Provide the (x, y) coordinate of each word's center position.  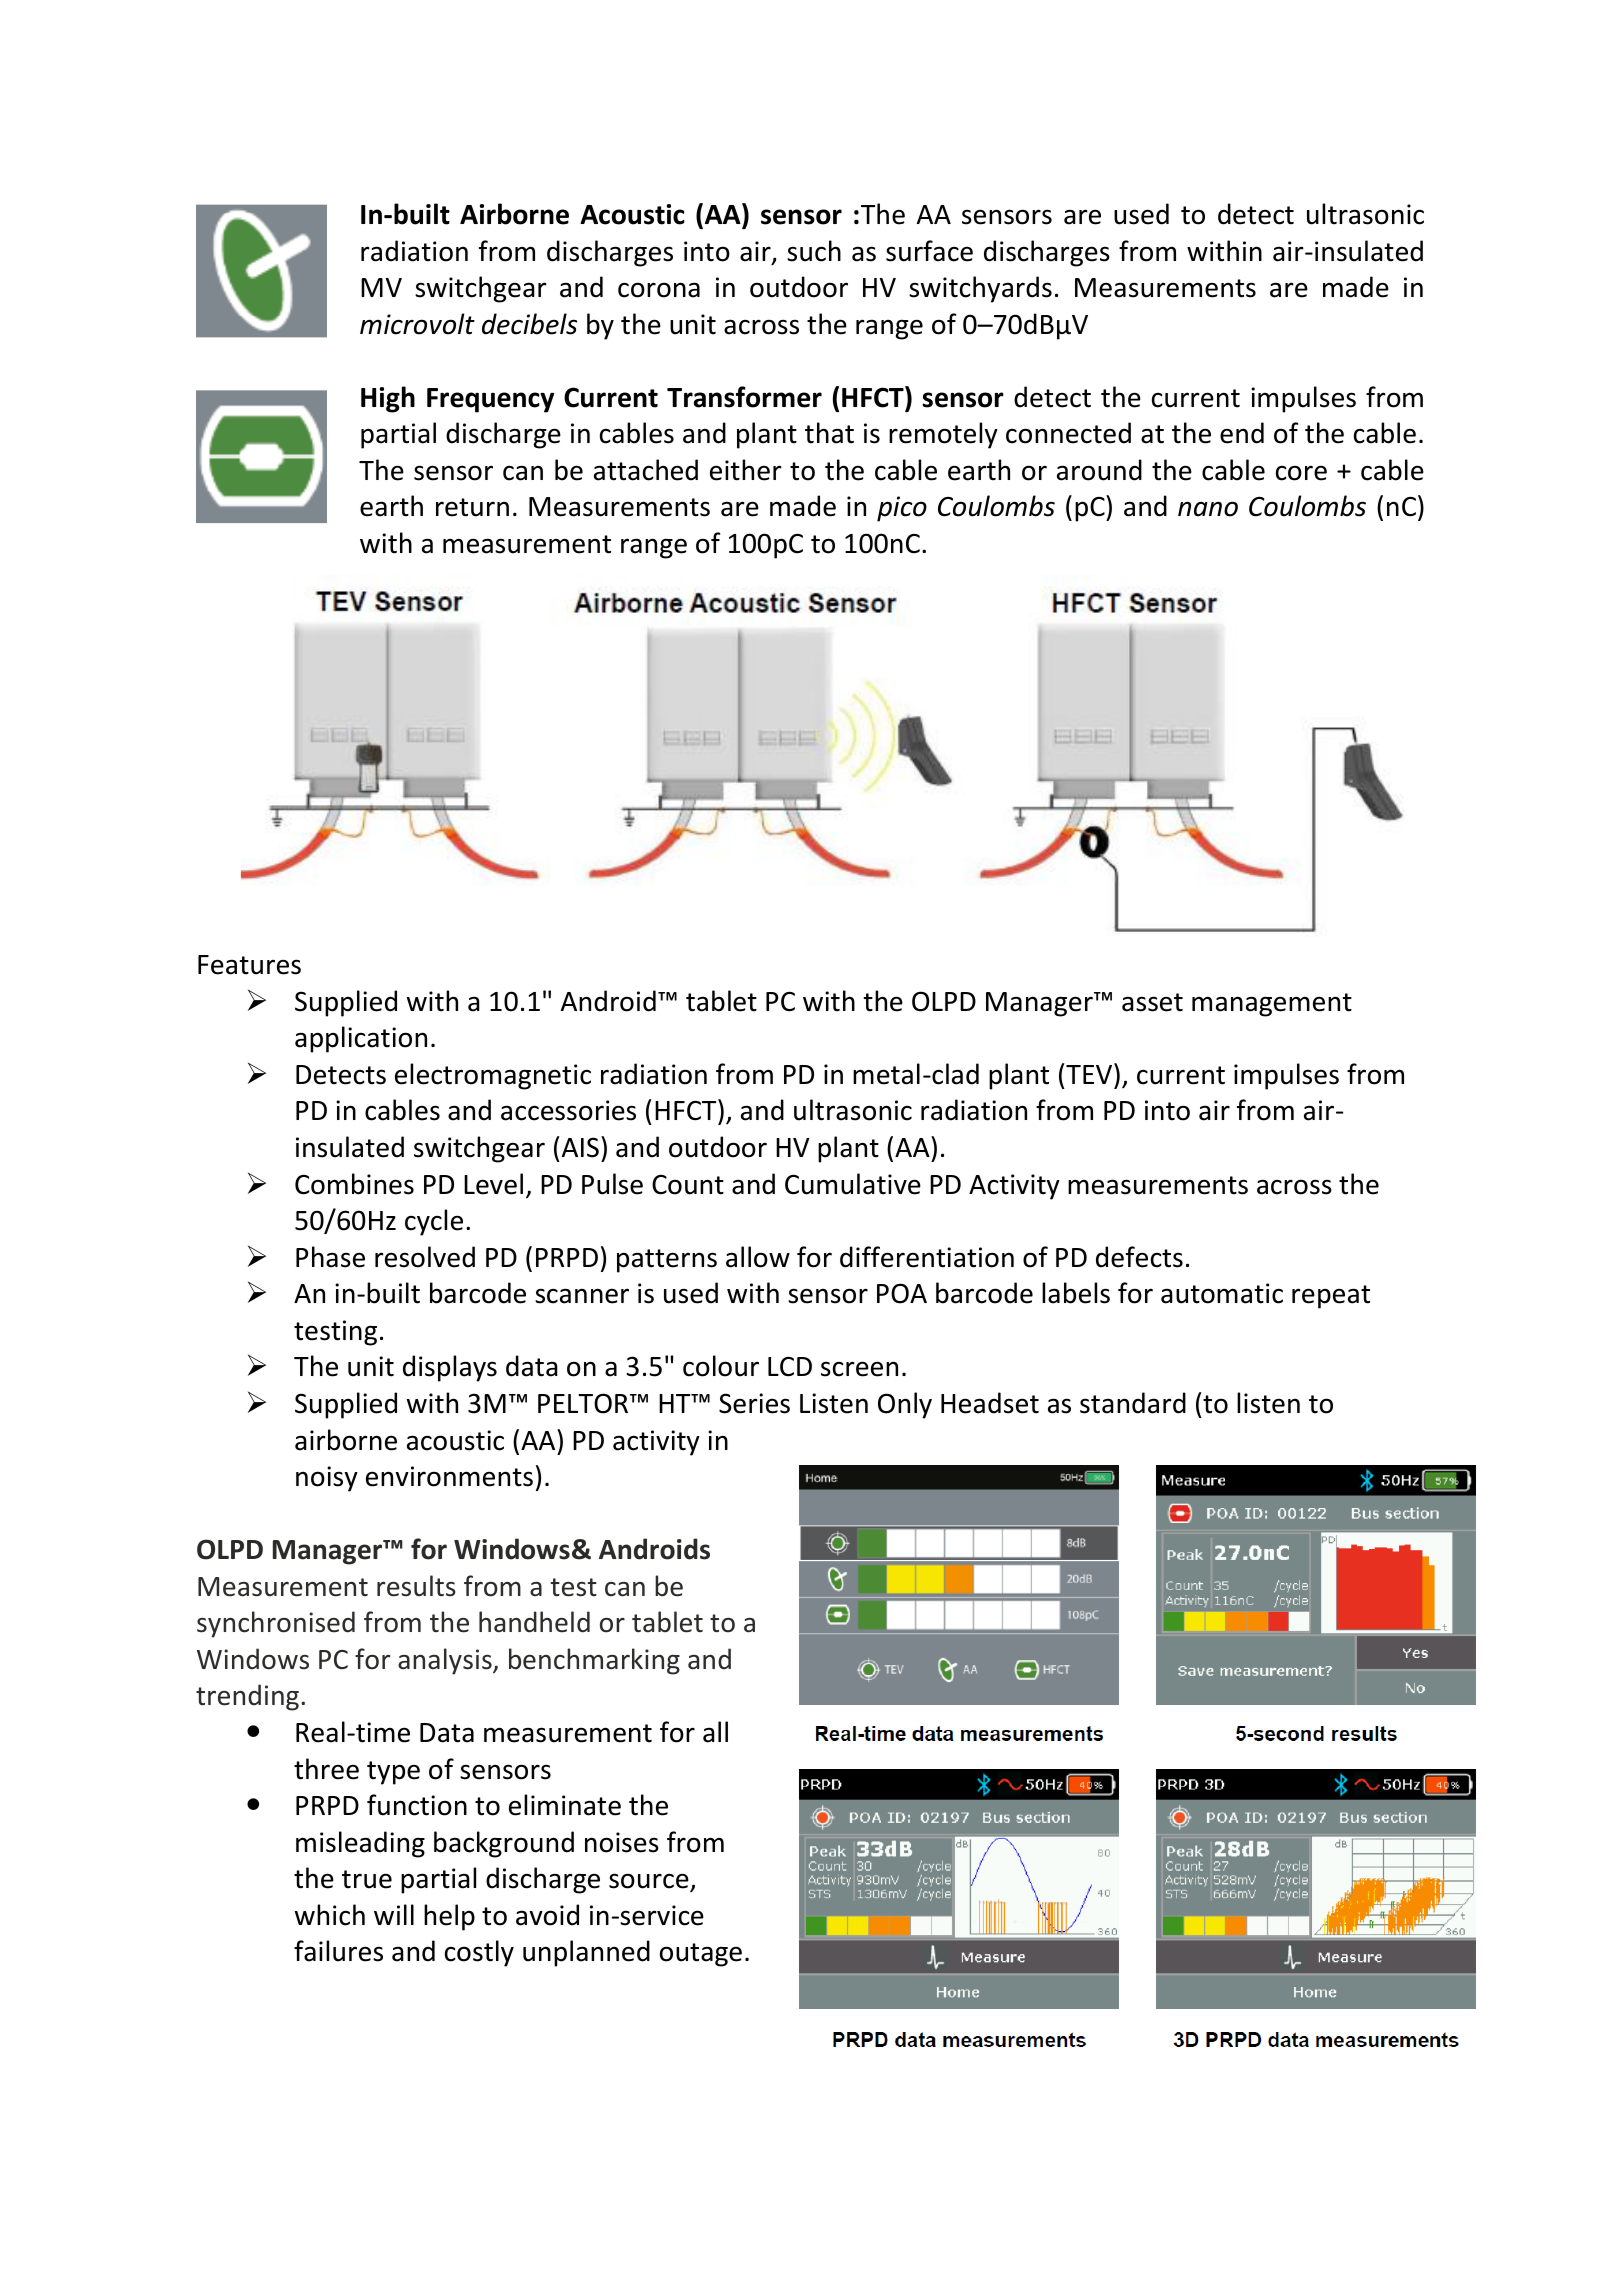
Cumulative (853, 1184)
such (814, 251)
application (361, 1039)
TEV (1090, 1073)
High (388, 399)
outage (701, 1955)
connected (1068, 433)
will (394, 1914)
